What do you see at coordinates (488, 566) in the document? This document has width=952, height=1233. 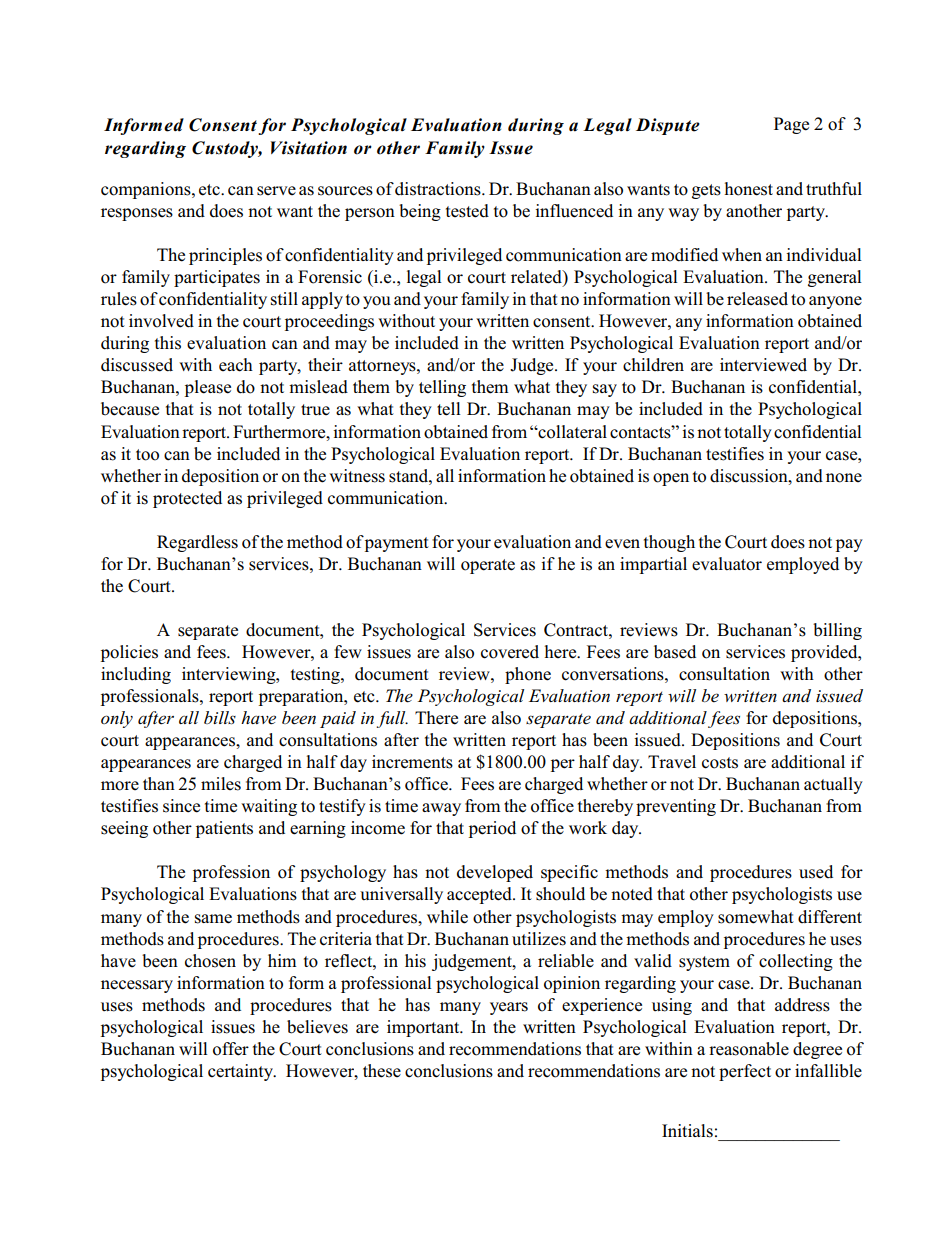 I see `operate` at bounding box center [488, 566].
